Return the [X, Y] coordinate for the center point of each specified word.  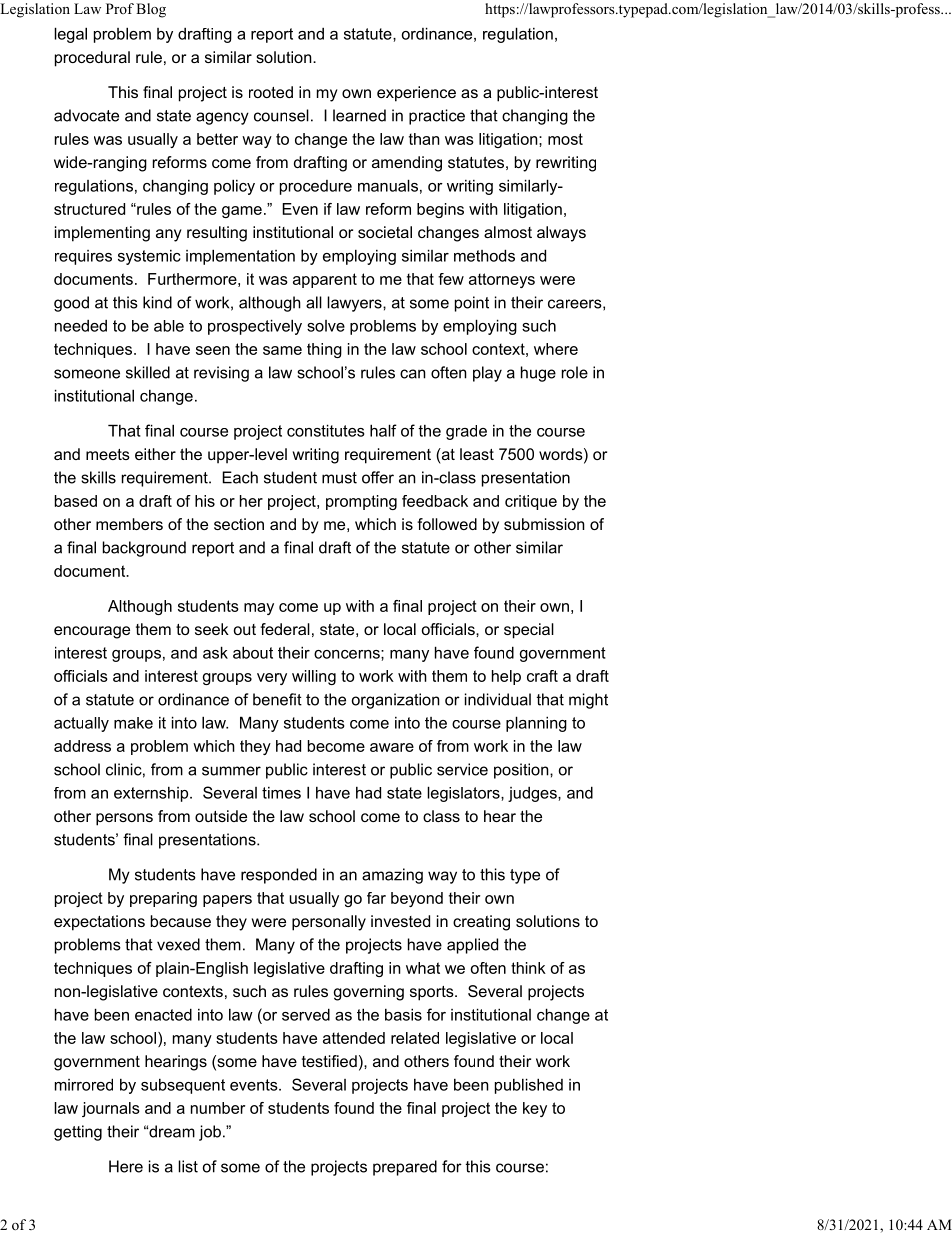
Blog [151, 10]
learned [359, 115]
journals [111, 1109]
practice [437, 117]
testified [329, 1061]
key [535, 1109]
